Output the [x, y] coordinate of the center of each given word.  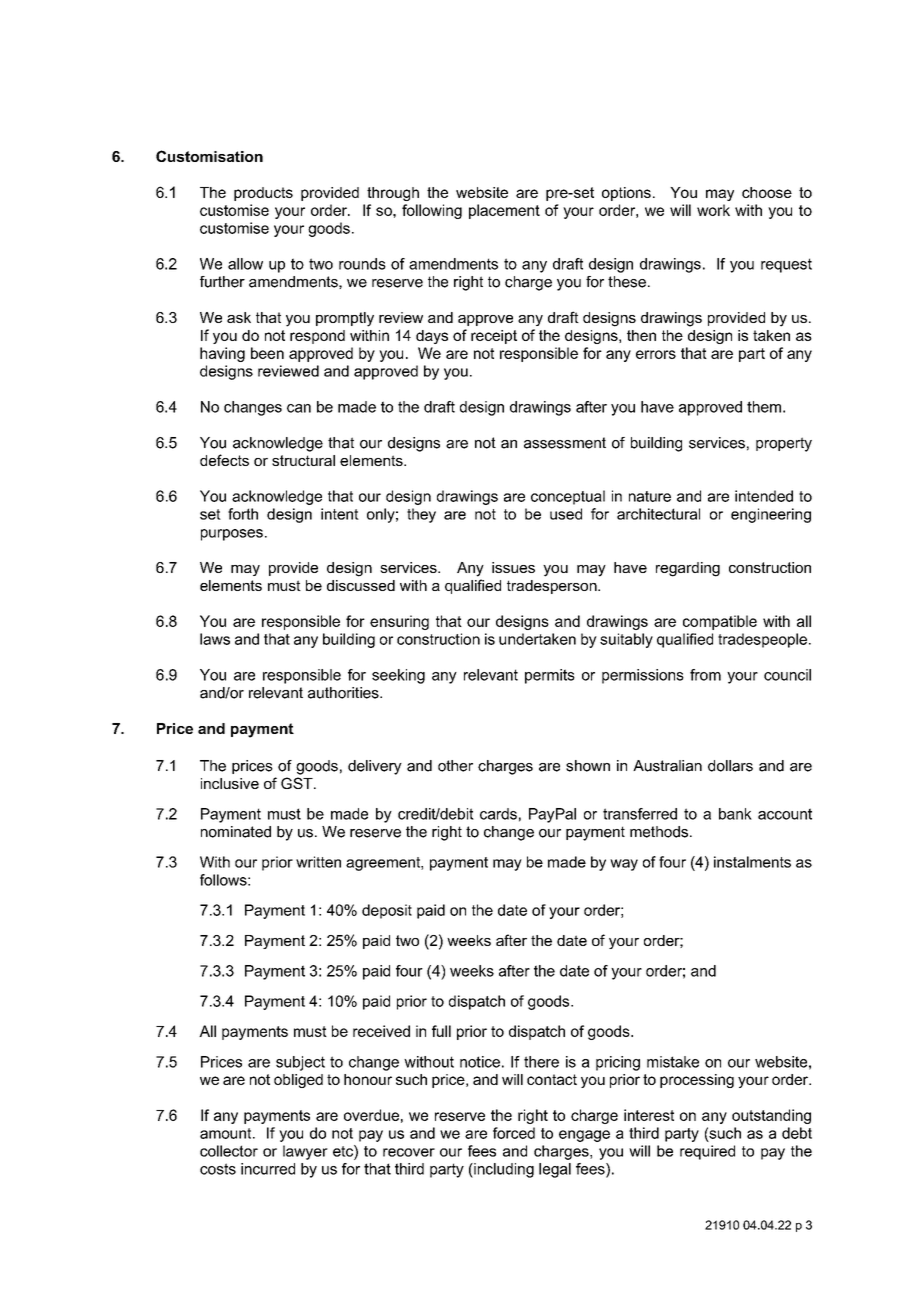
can [299, 408]
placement [504, 211]
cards [498, 814]
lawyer [305, 1152]
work [713, 210]
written [318, 862]
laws [215, 639]
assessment [565, 443]
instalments [752, 862]
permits [550, 676]
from [705, 675]
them [764, 407]
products [263, 194]
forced [514, 1133]
